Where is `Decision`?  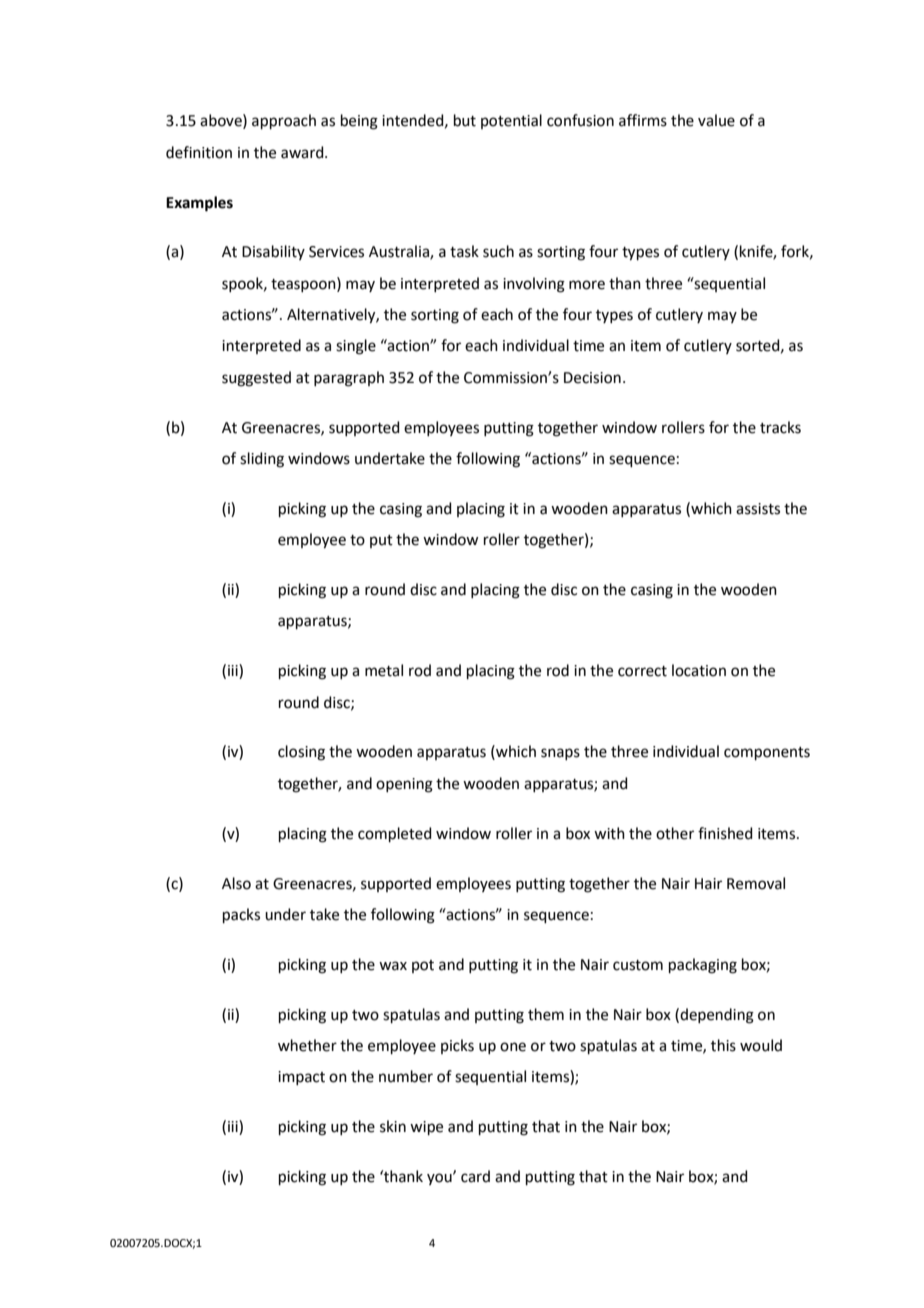 Decision is located at coordinates (592, 378).
